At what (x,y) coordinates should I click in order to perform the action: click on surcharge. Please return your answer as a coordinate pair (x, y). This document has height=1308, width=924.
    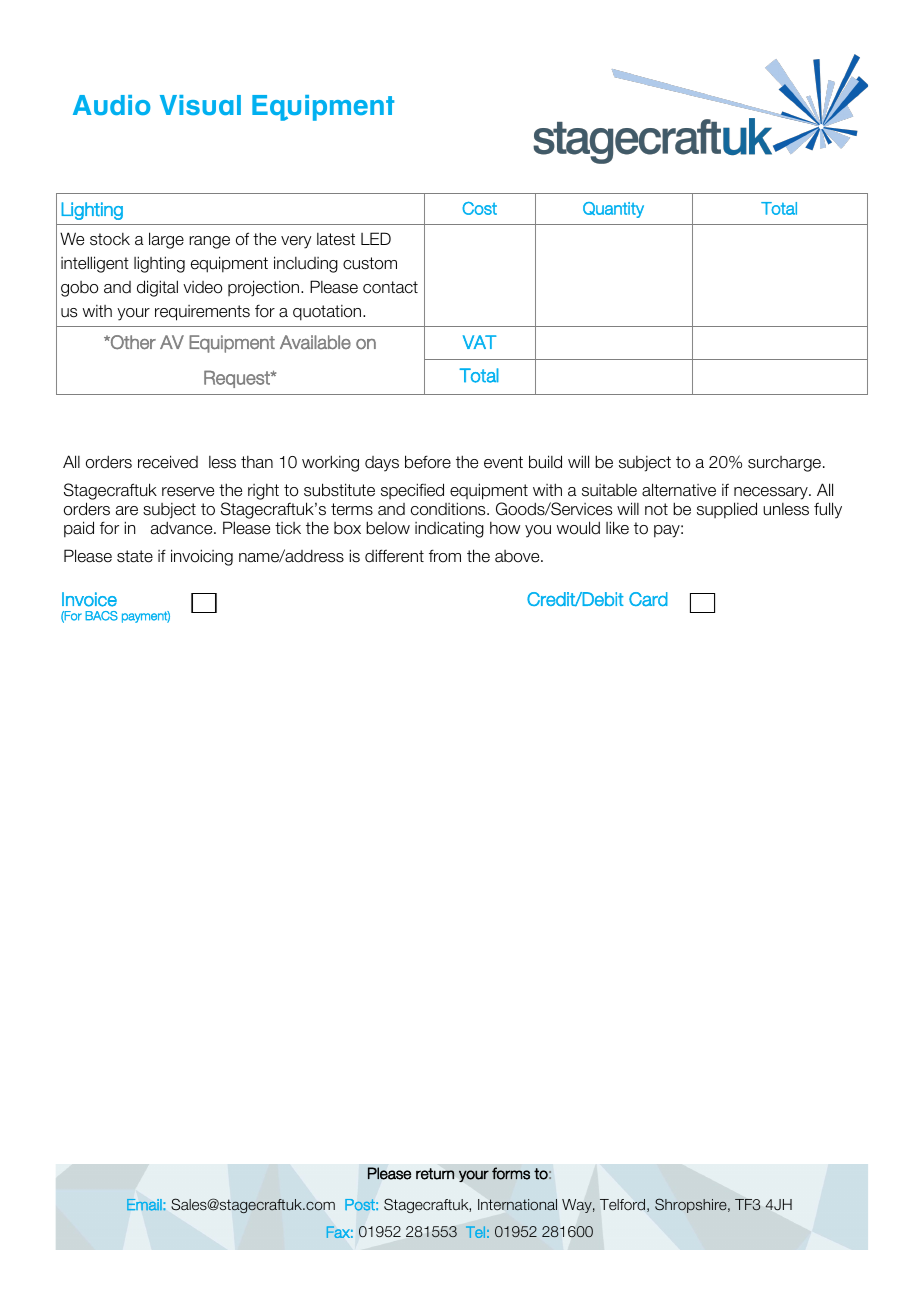
    Looking at the image, I should click on (784, 464).
